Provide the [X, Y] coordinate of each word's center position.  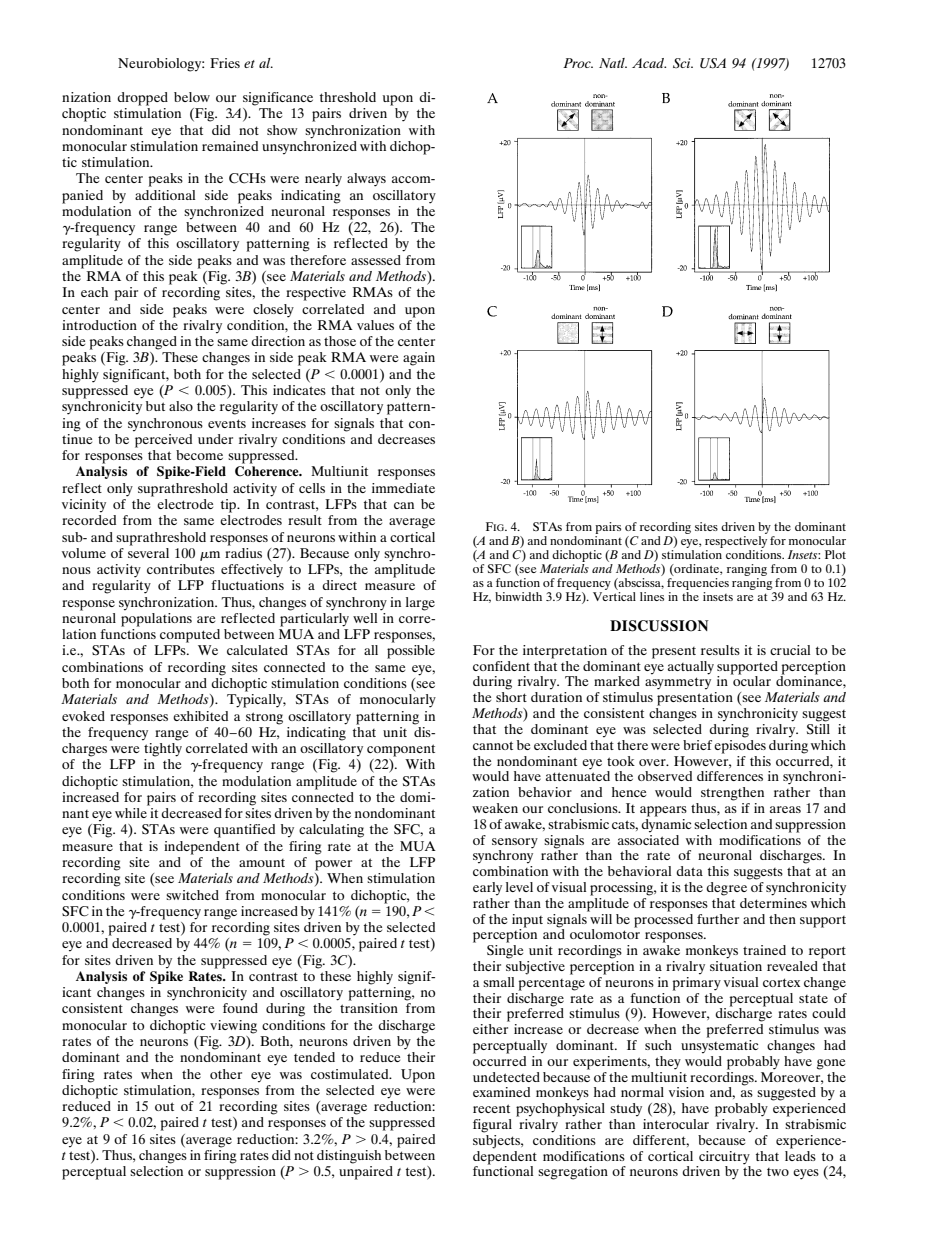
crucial [790, 650]
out [164, 1106]
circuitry [724, 1158]
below [192, 97]
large [420, 604]
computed [190, 636]
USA [713, 63]
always [366, 180]
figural [492, 1126]
